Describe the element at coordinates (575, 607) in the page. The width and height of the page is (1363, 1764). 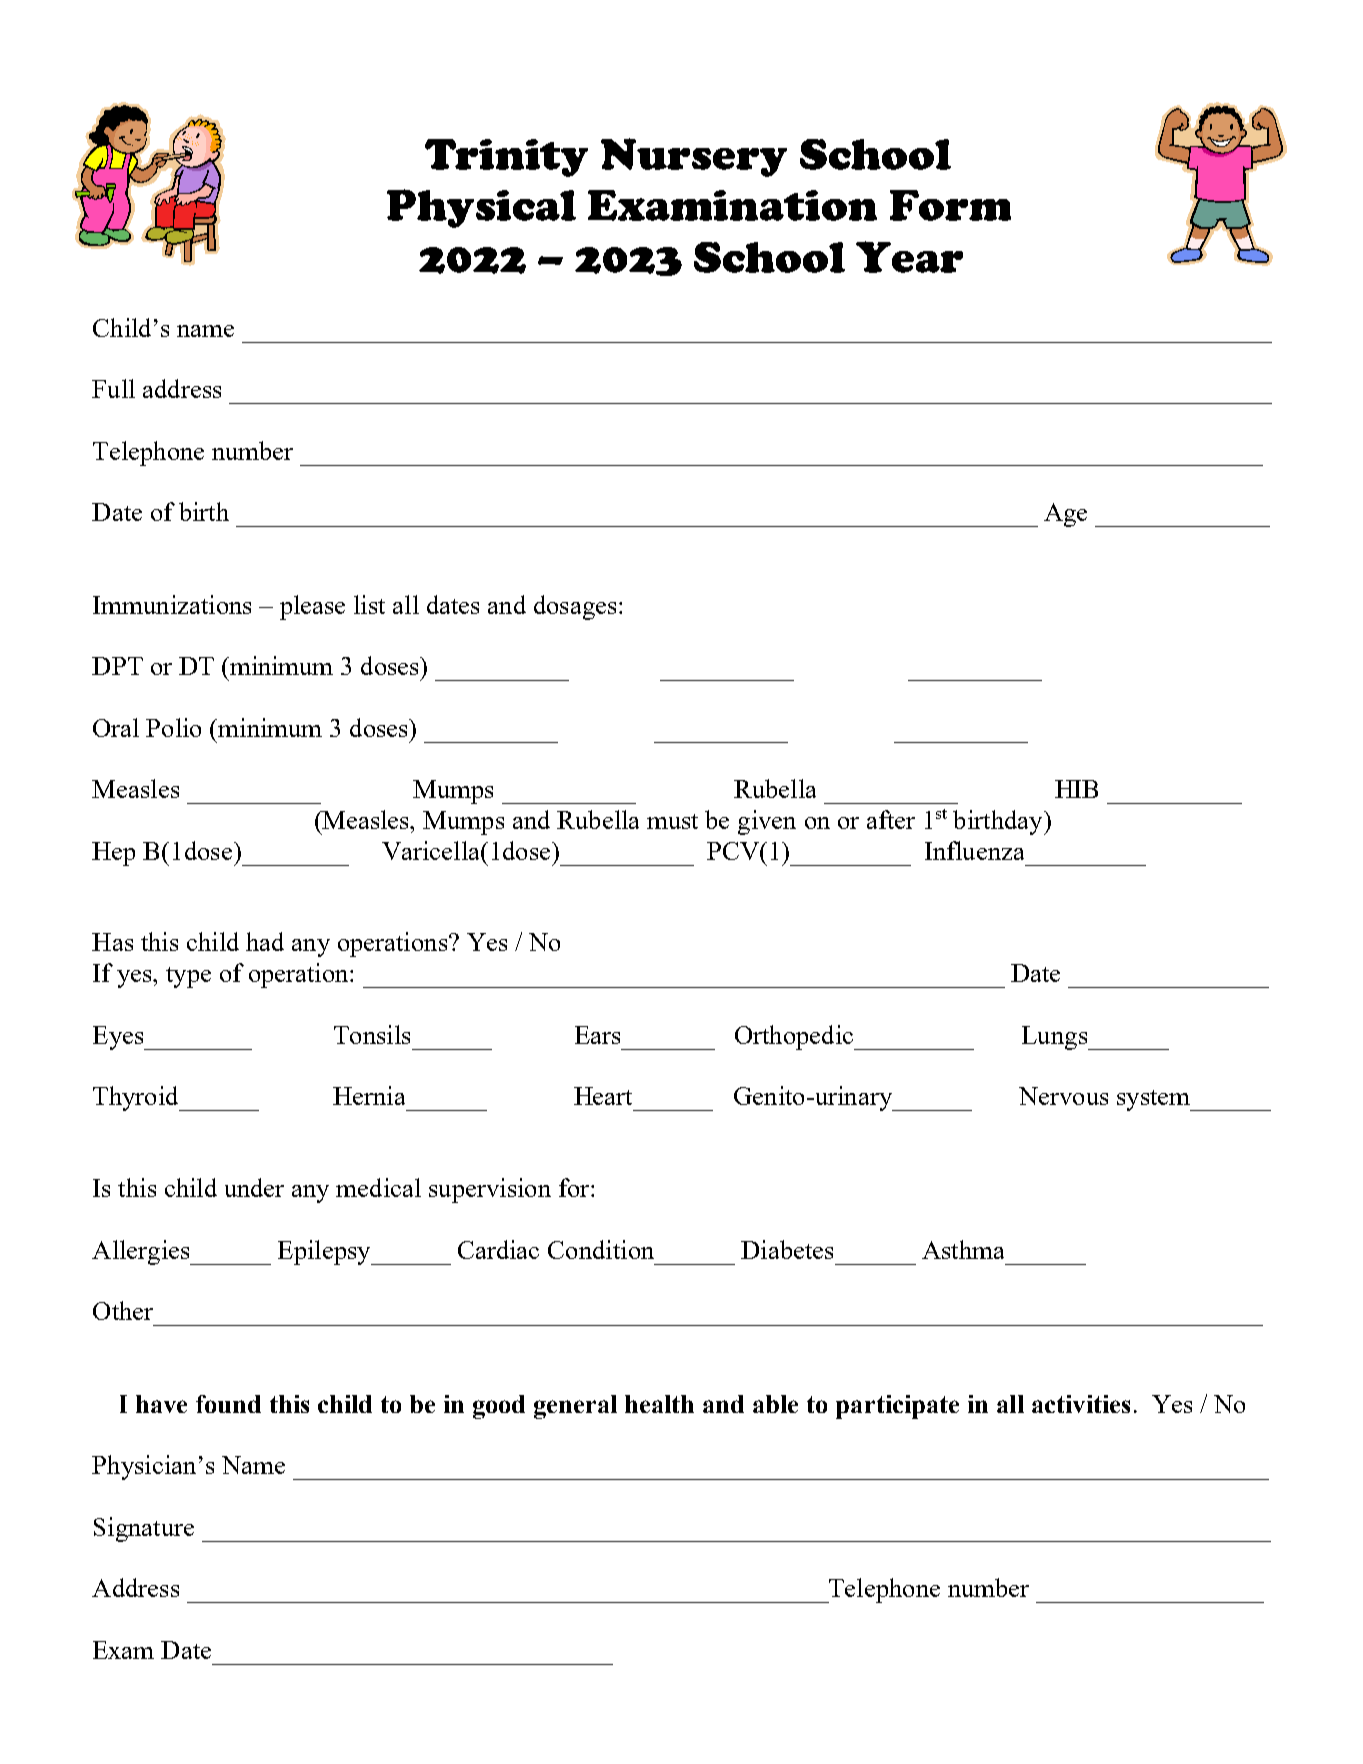
I see `dosages` at that location.
